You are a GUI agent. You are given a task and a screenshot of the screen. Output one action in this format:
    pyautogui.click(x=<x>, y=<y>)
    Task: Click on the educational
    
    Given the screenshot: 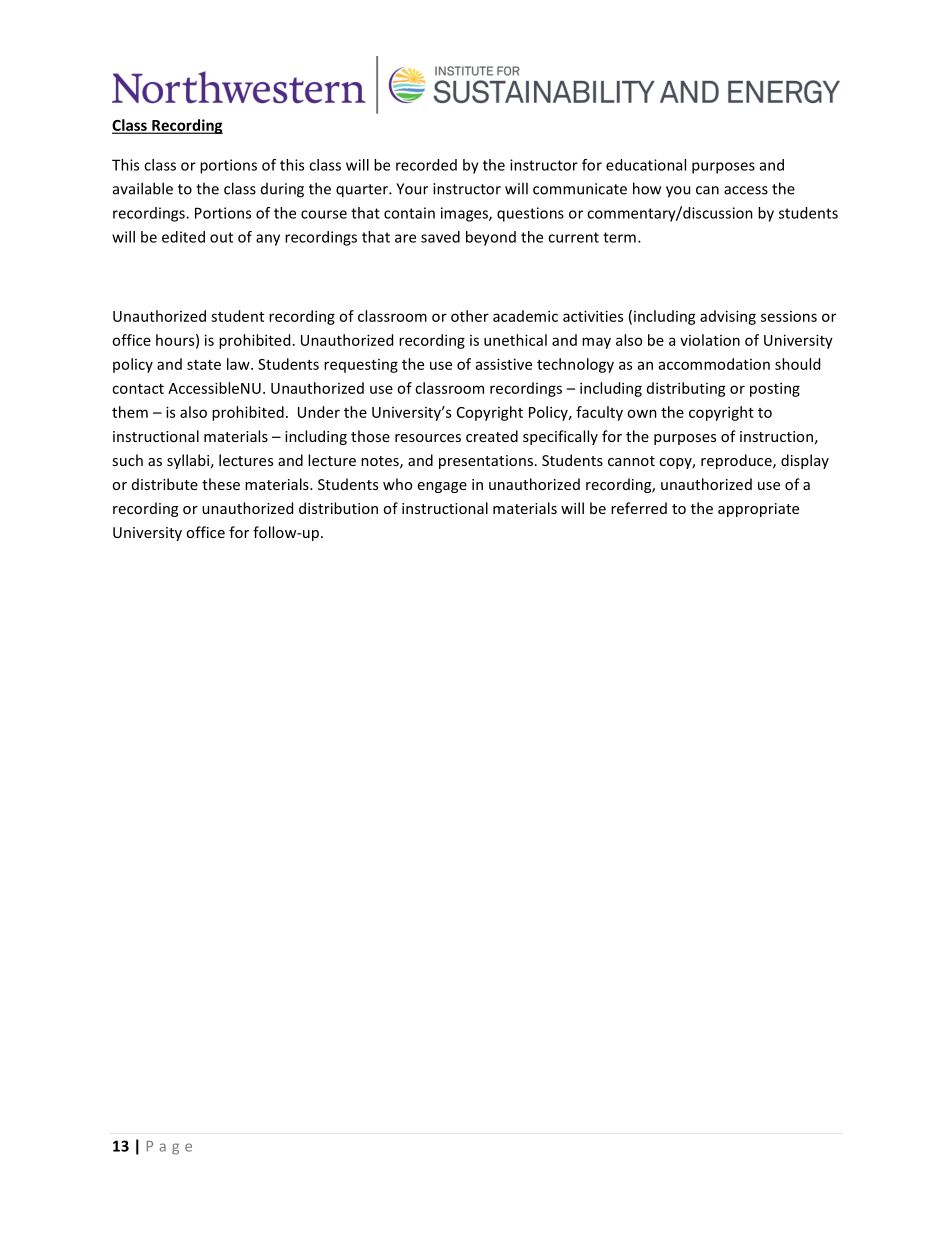 What is the action you would take?
    pyautogui.click(x=646, y=165)
